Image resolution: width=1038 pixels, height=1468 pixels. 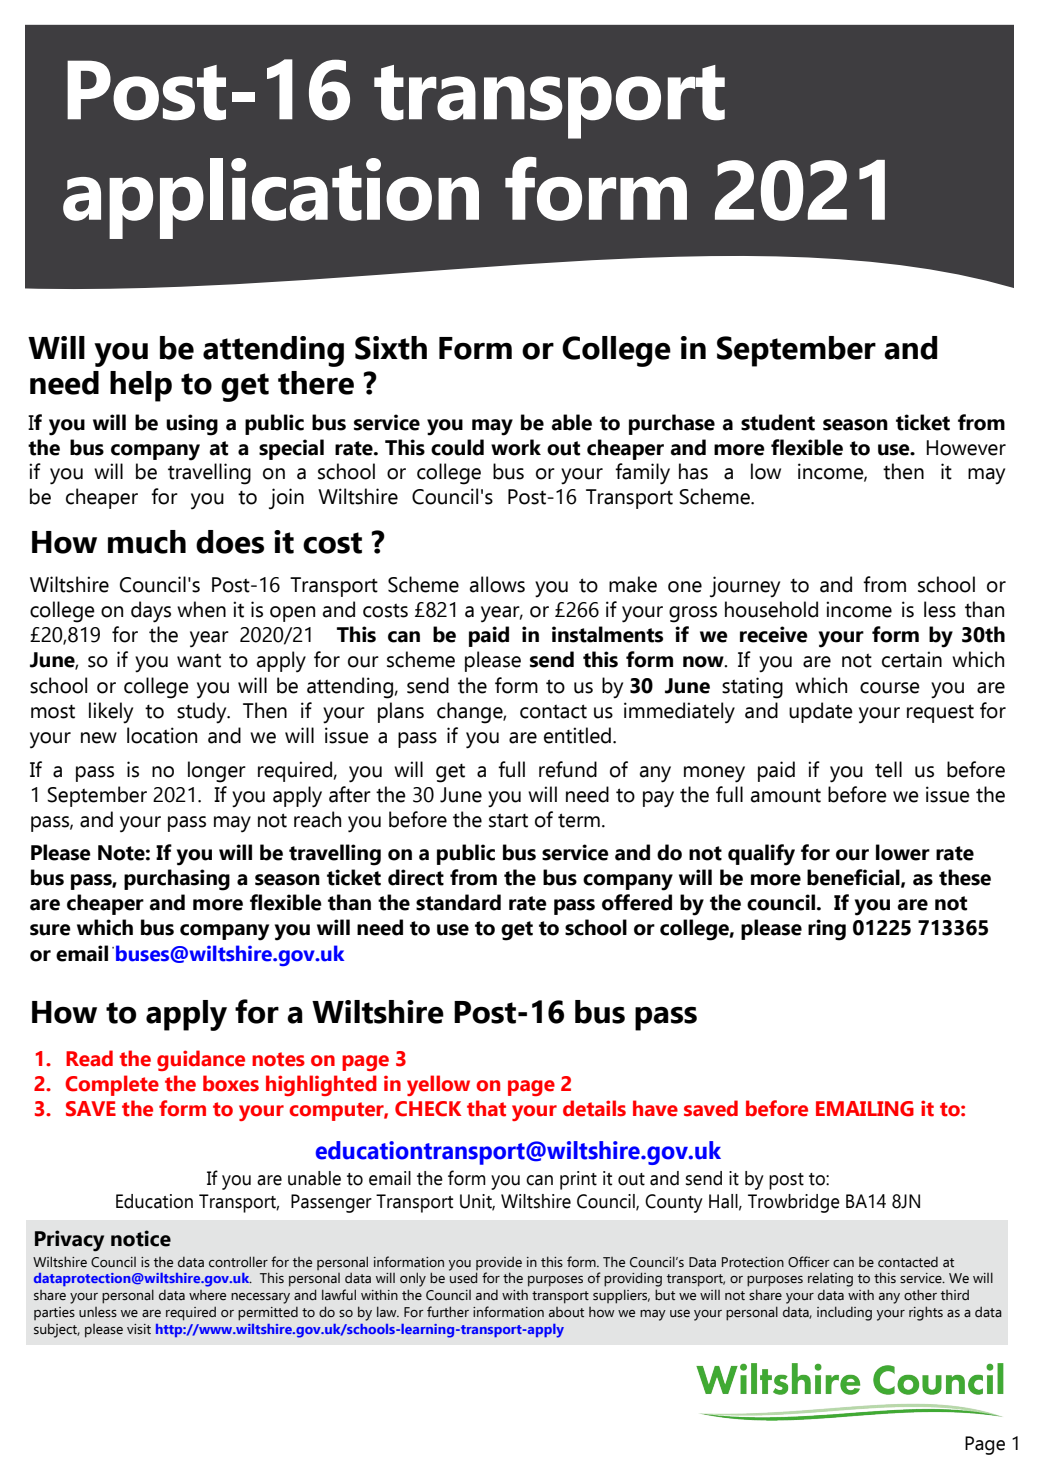 I want to click on student, so click(x=778, y=422).
